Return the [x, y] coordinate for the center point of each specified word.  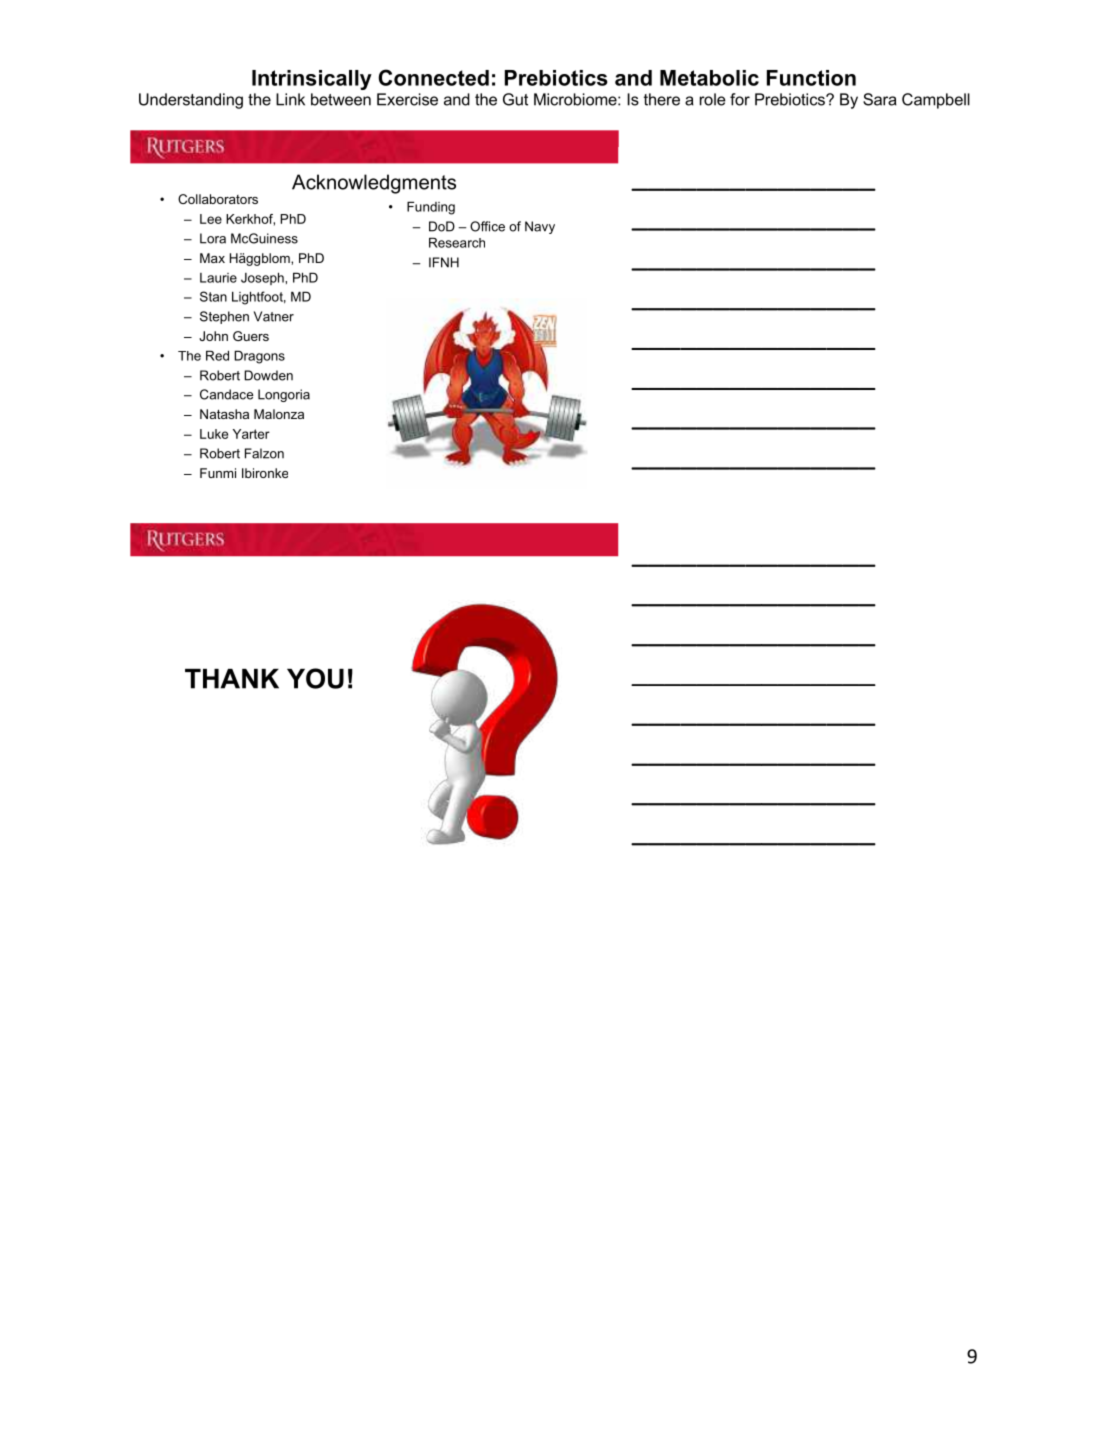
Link [290, 99]
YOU [315, 678]
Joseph [263, 278]
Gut [515, 99]
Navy [540, 227]
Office [487, 226]
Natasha [224, 414]
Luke [214, 434]
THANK [232, 679]
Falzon [264, 453]
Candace [227, 394]
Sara [880, 99]
